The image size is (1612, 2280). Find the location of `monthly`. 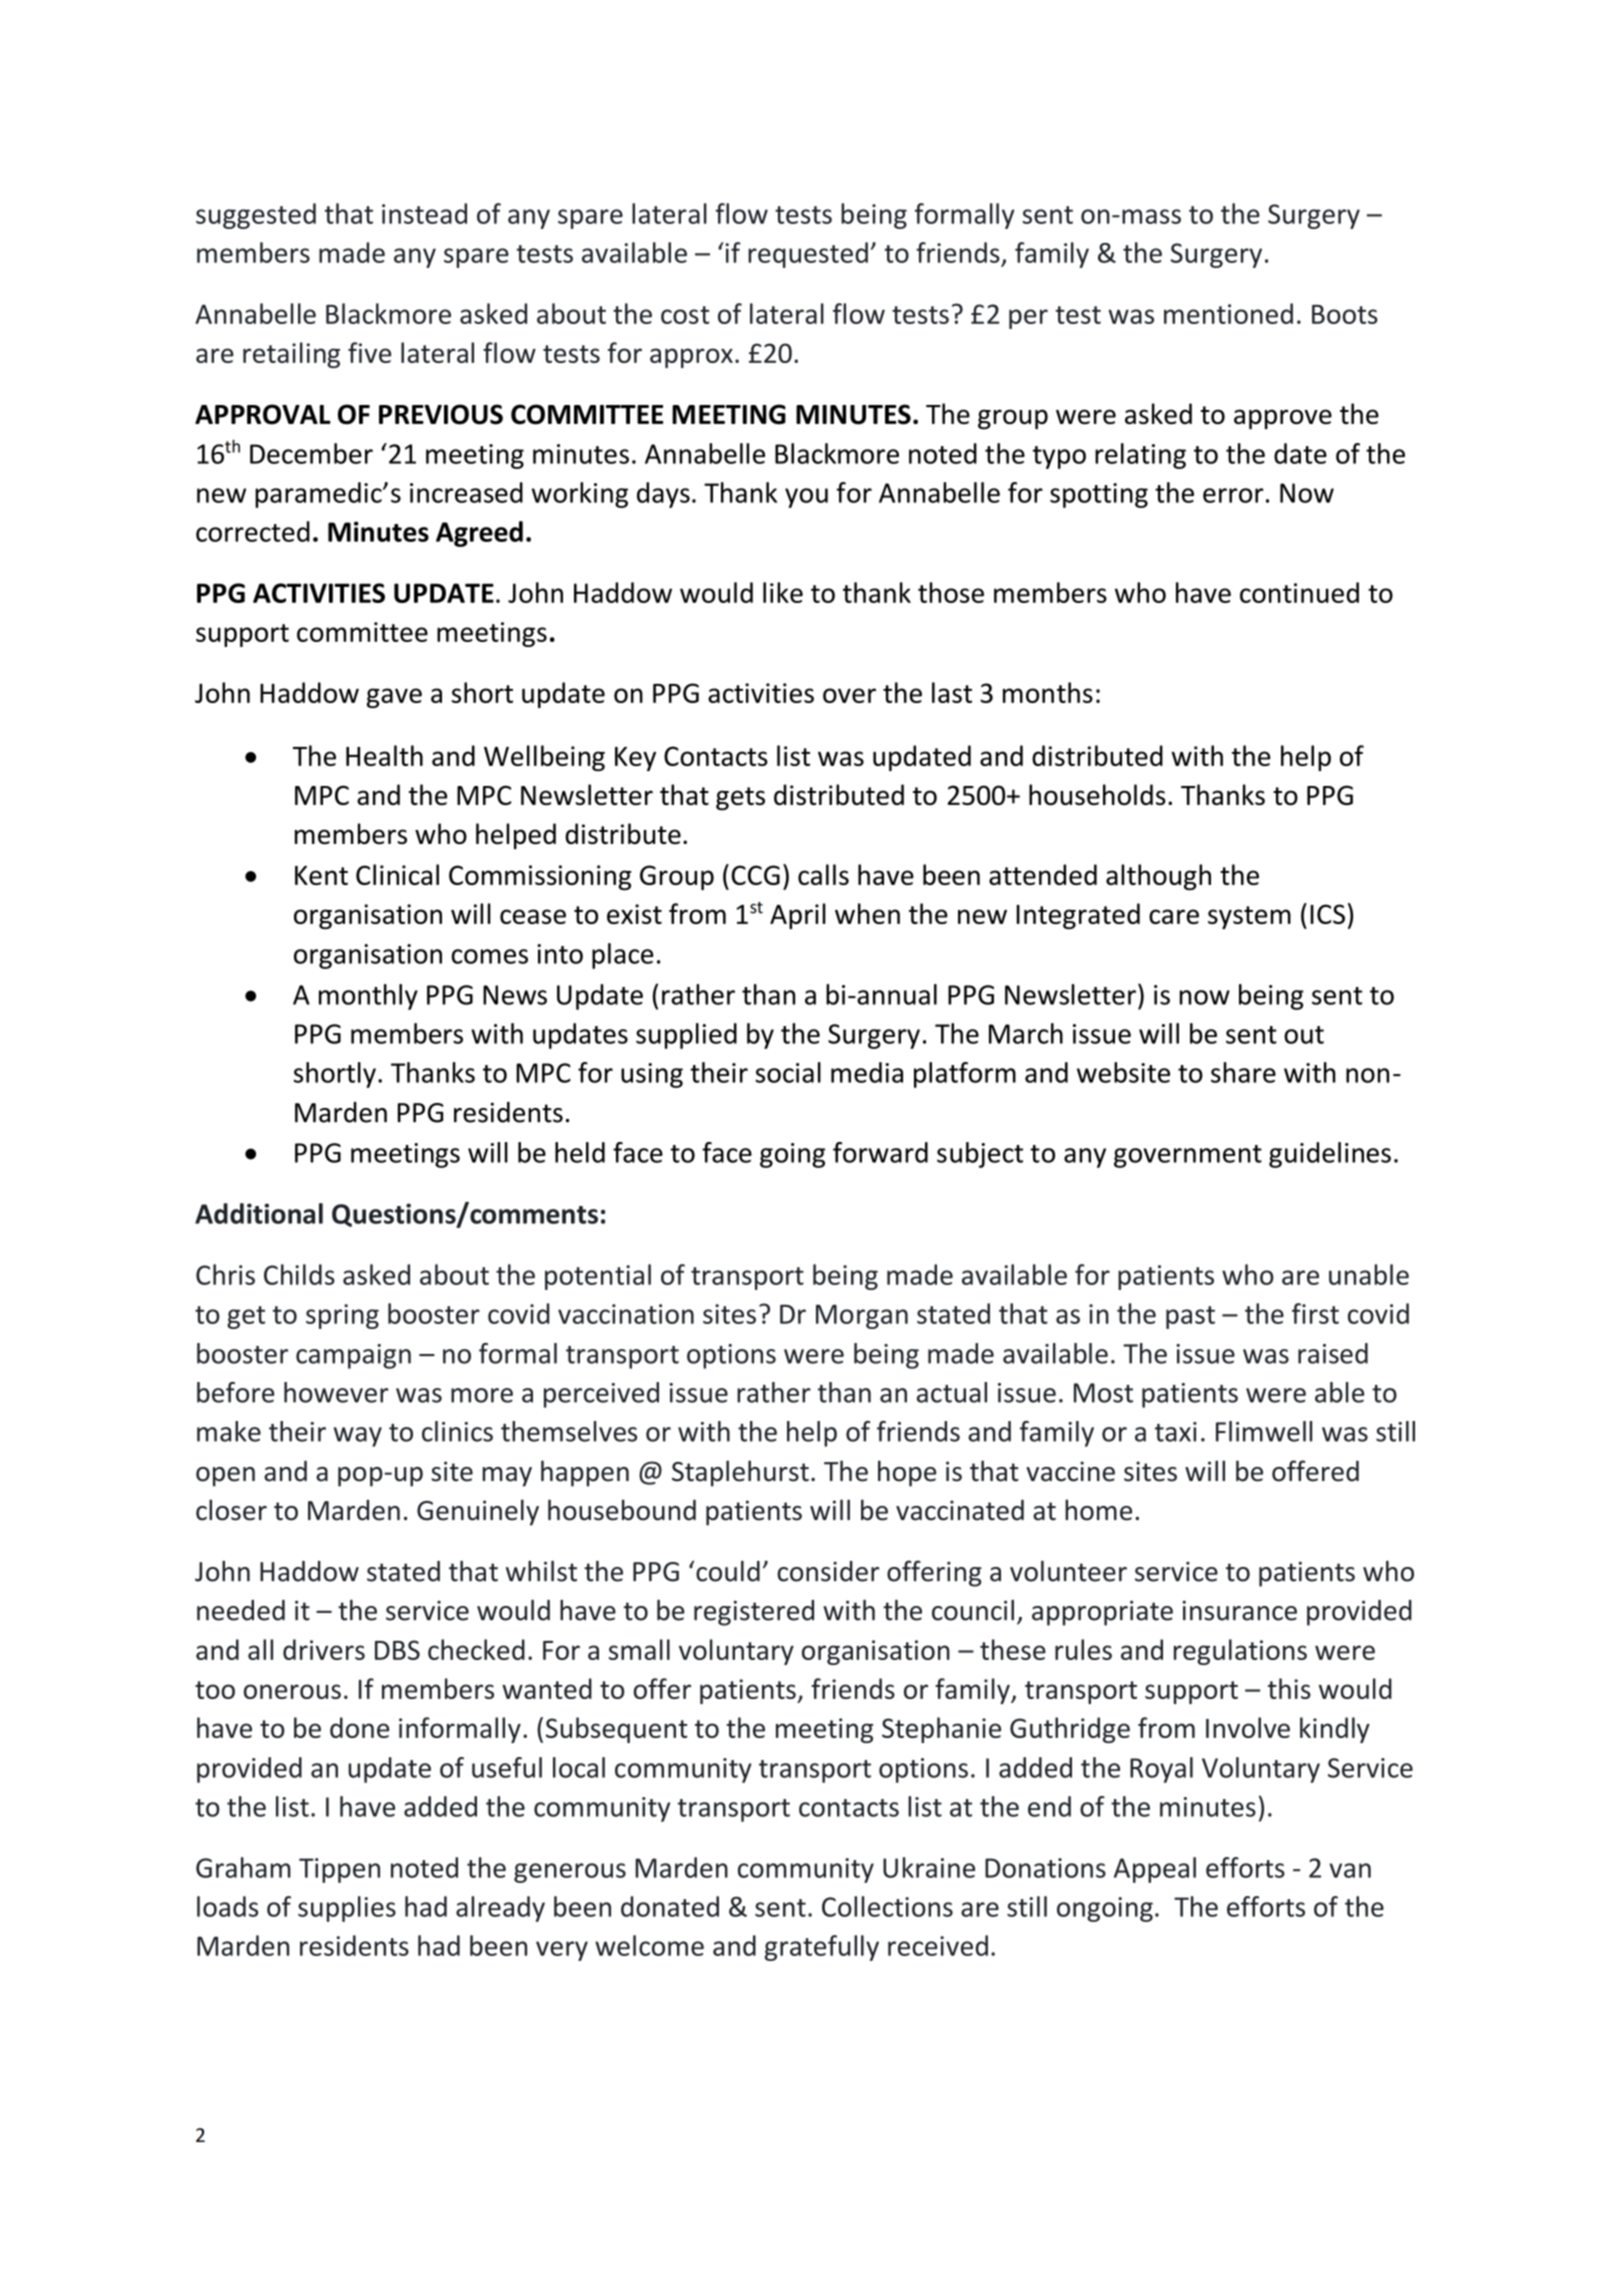

monthly is located at coordinates (368, 997).
